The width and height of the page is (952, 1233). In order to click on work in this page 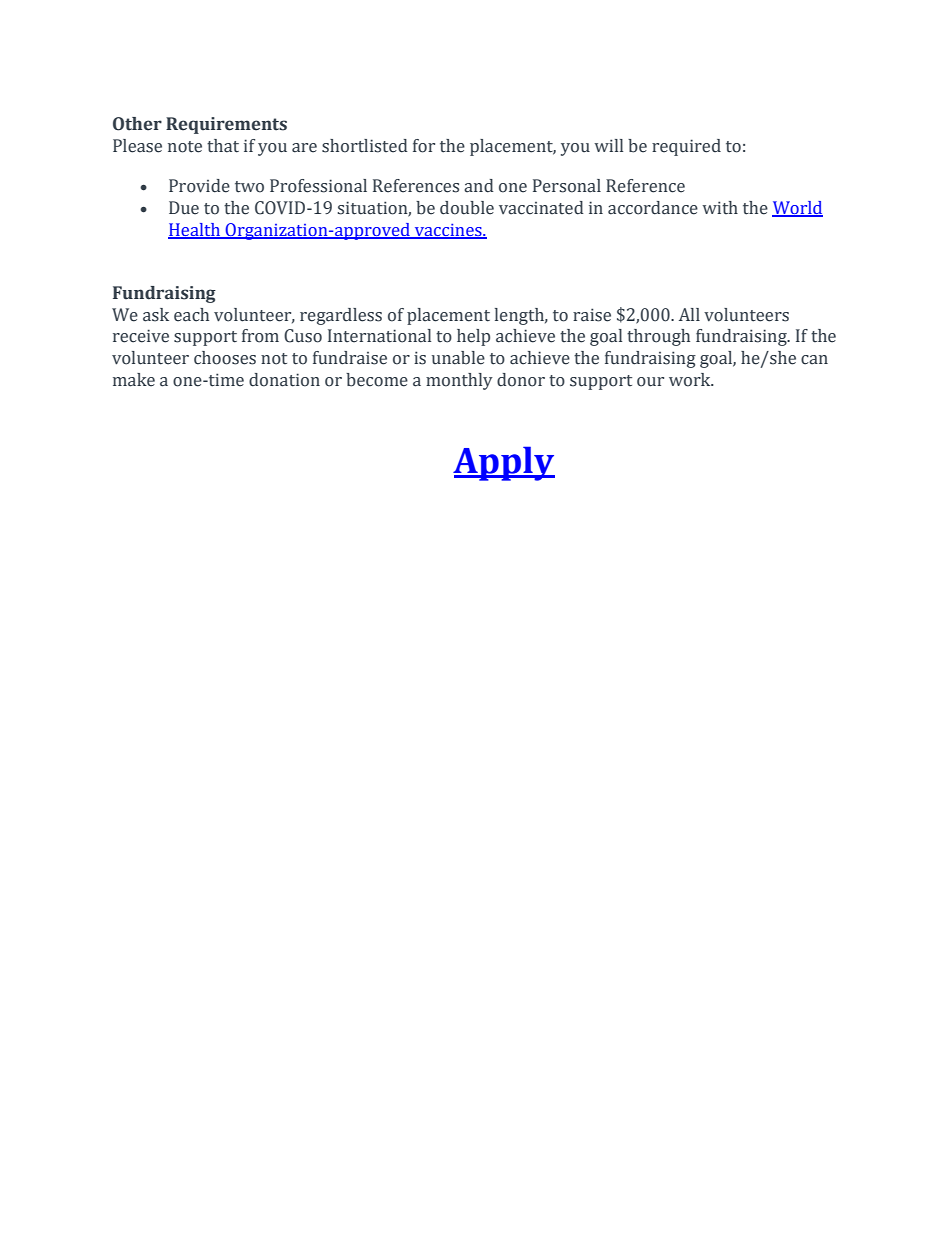, I will do `click(691, 380)`.
